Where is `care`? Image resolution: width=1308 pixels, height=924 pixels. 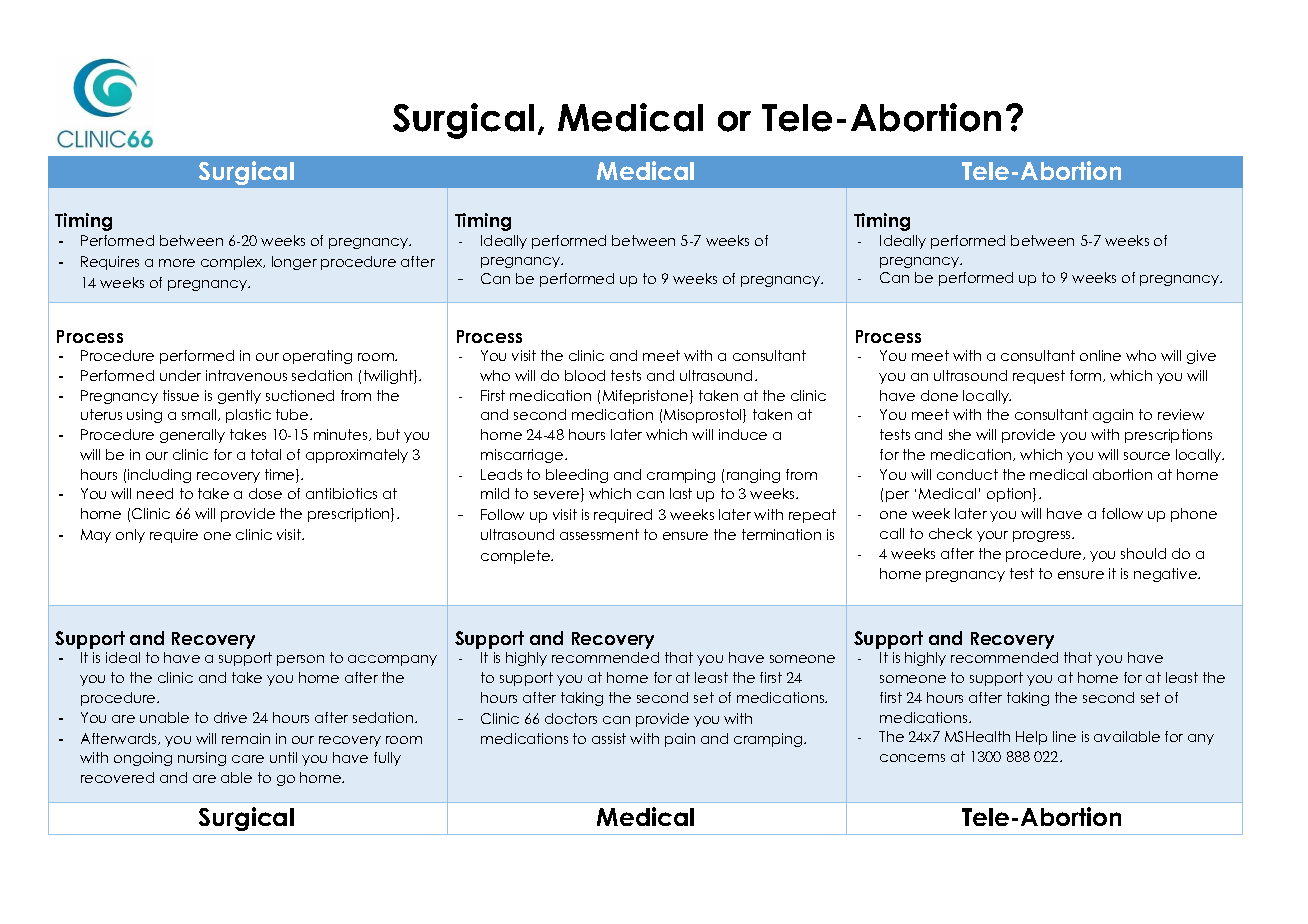
care is located at coordinates (248, 759).
